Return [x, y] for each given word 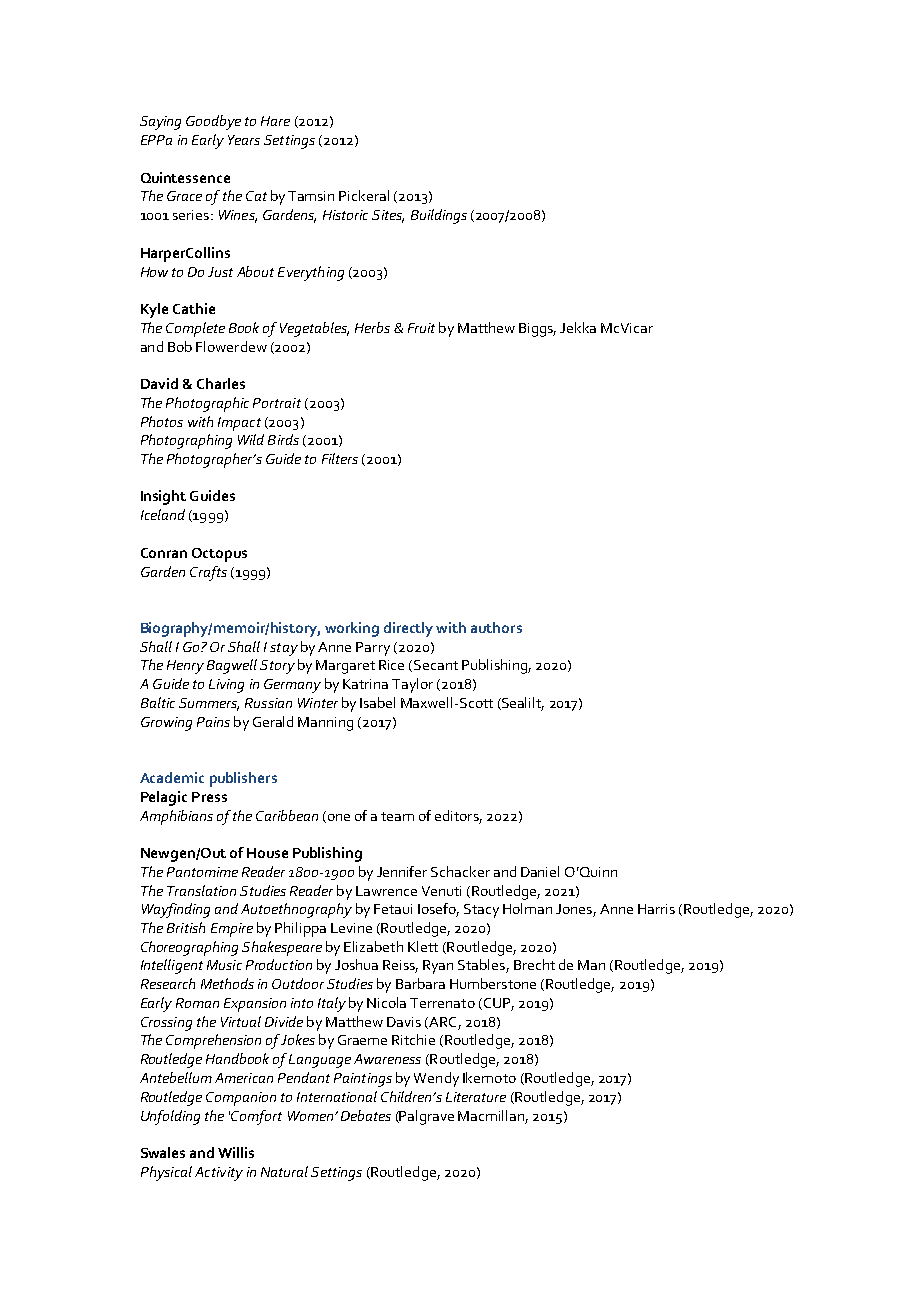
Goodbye [213, 122]
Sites [388, 216]
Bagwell [232, 666]
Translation [201, 890]
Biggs [537, 330]
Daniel [540, 871]
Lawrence [386, 891]
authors [496, 627]
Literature [476, 1097]
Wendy [436, 1079]
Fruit [421, 328]
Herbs [372, 327]
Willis [236, 1152]
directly [408, 629]
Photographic [207, 404]
